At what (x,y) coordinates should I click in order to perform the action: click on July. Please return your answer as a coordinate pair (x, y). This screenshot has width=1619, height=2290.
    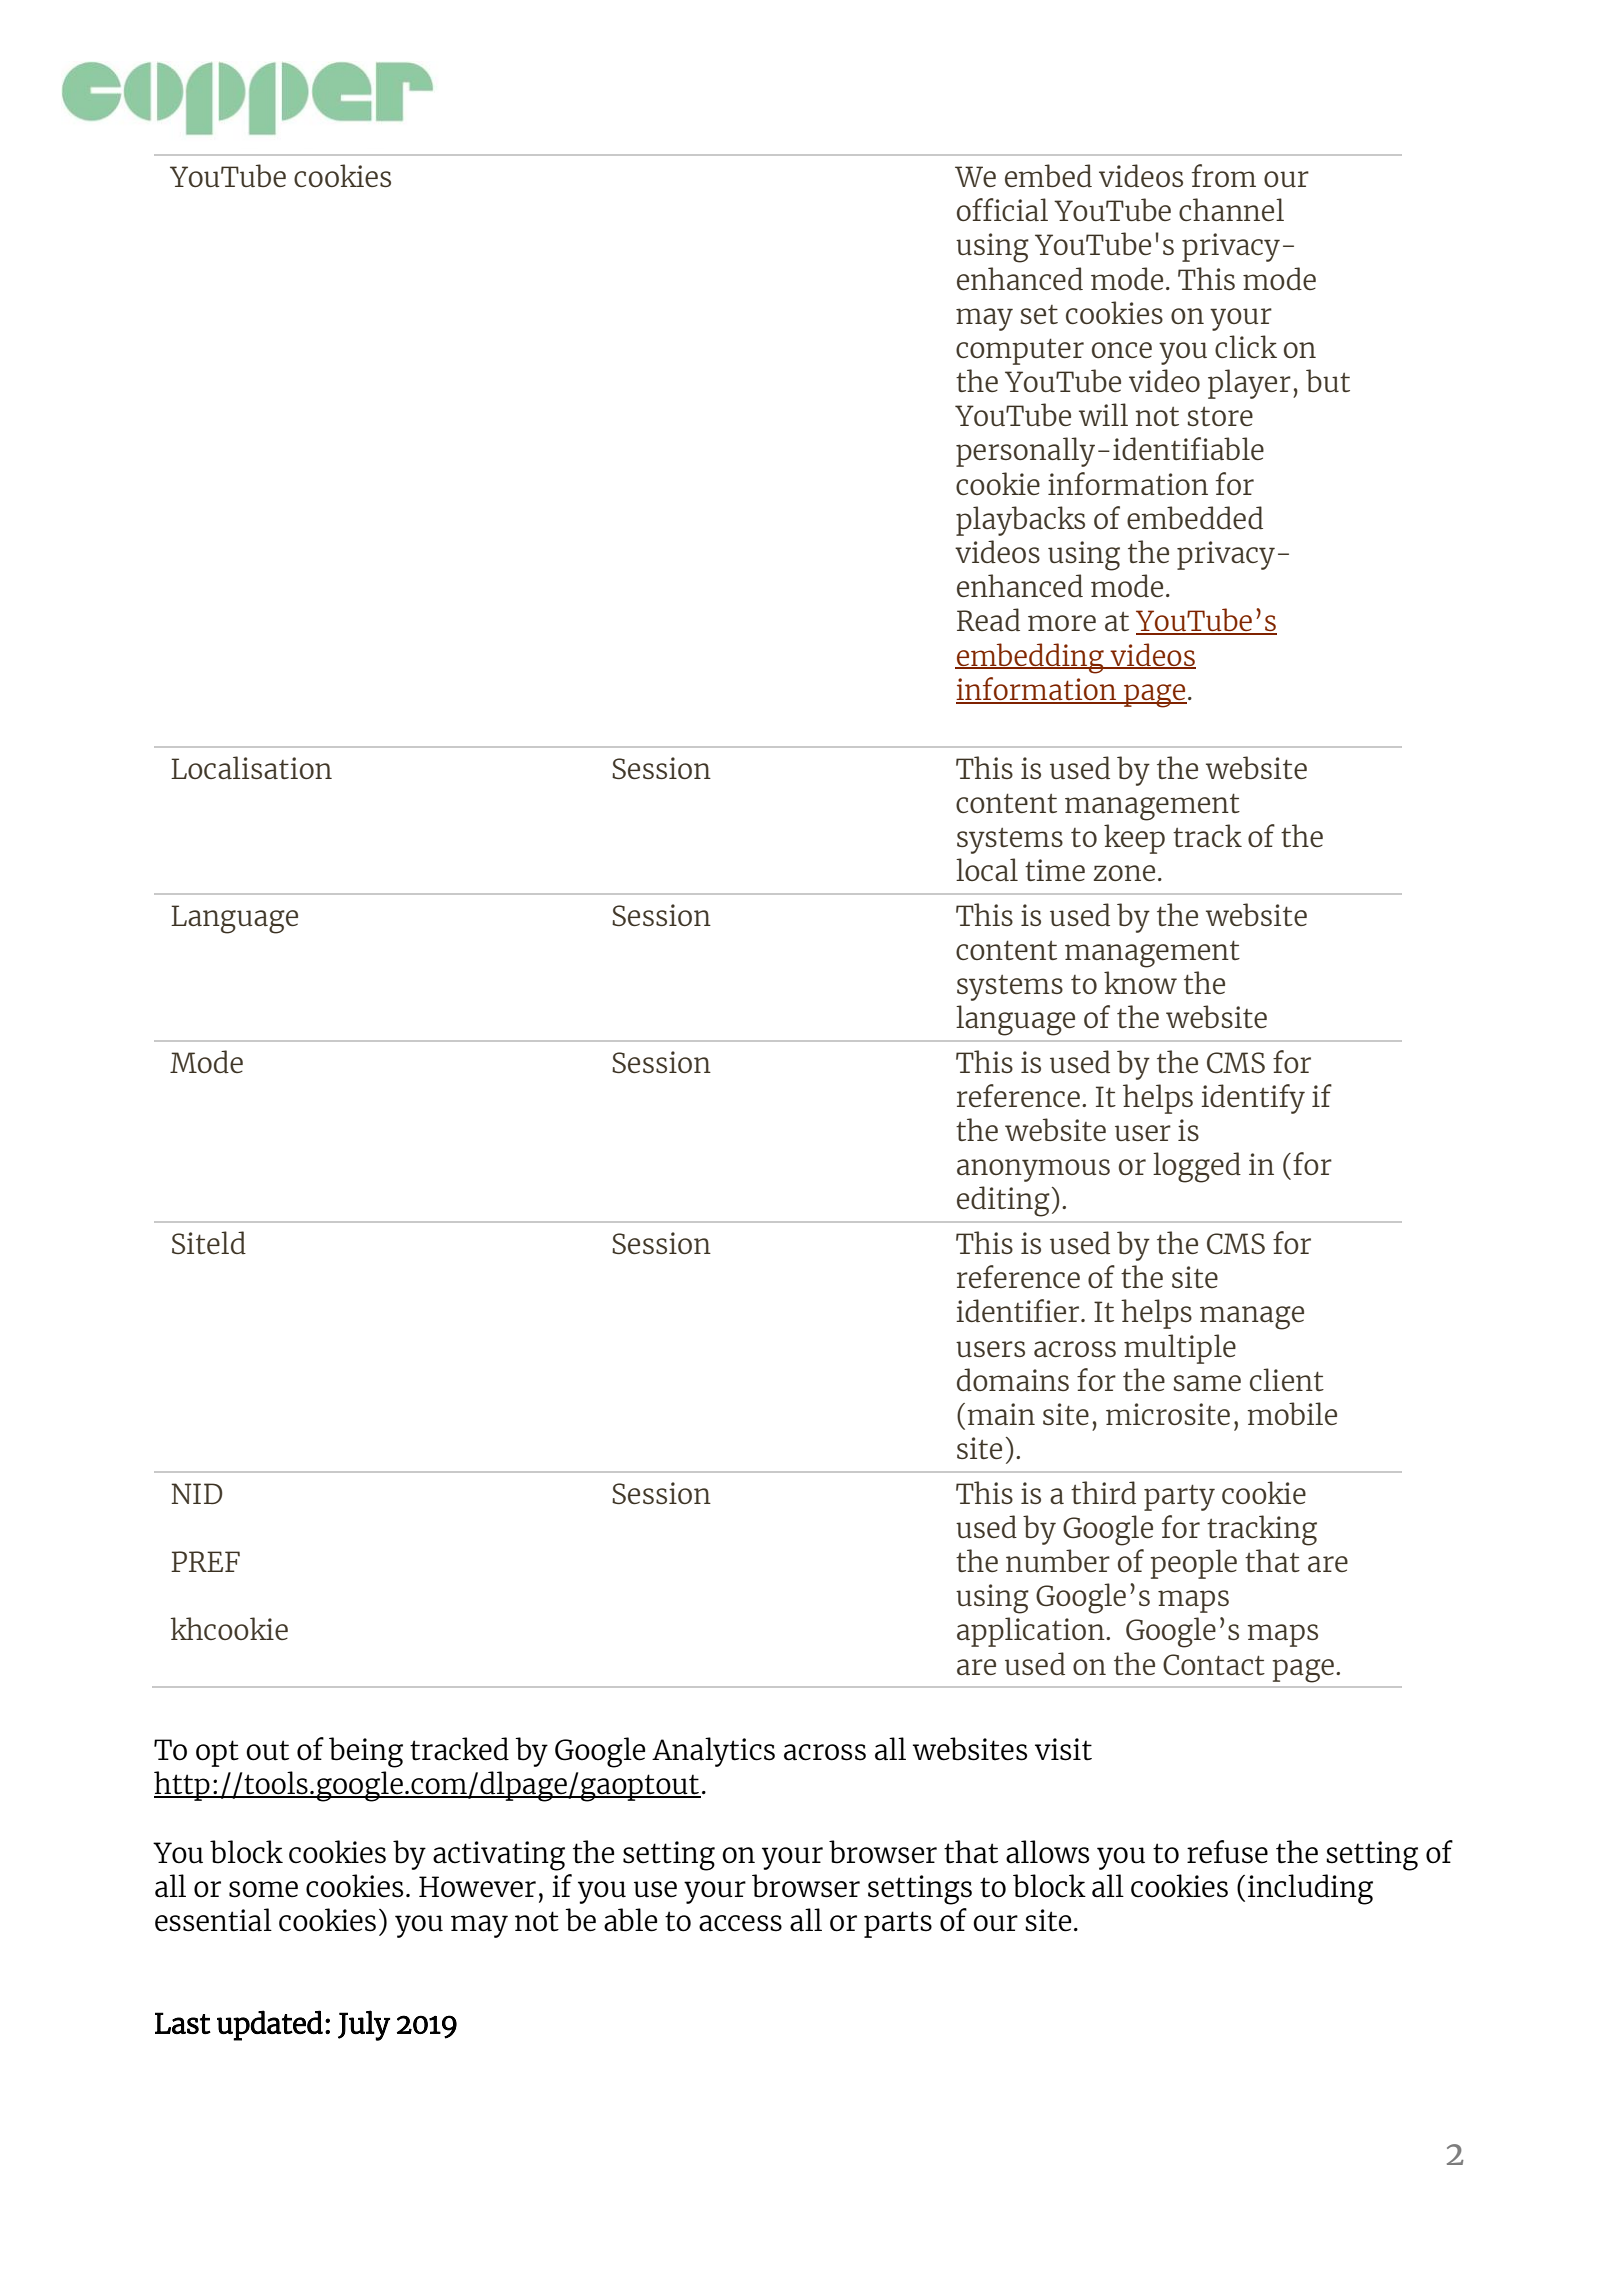
    Looking at the image, I should click on (364, 2025).
